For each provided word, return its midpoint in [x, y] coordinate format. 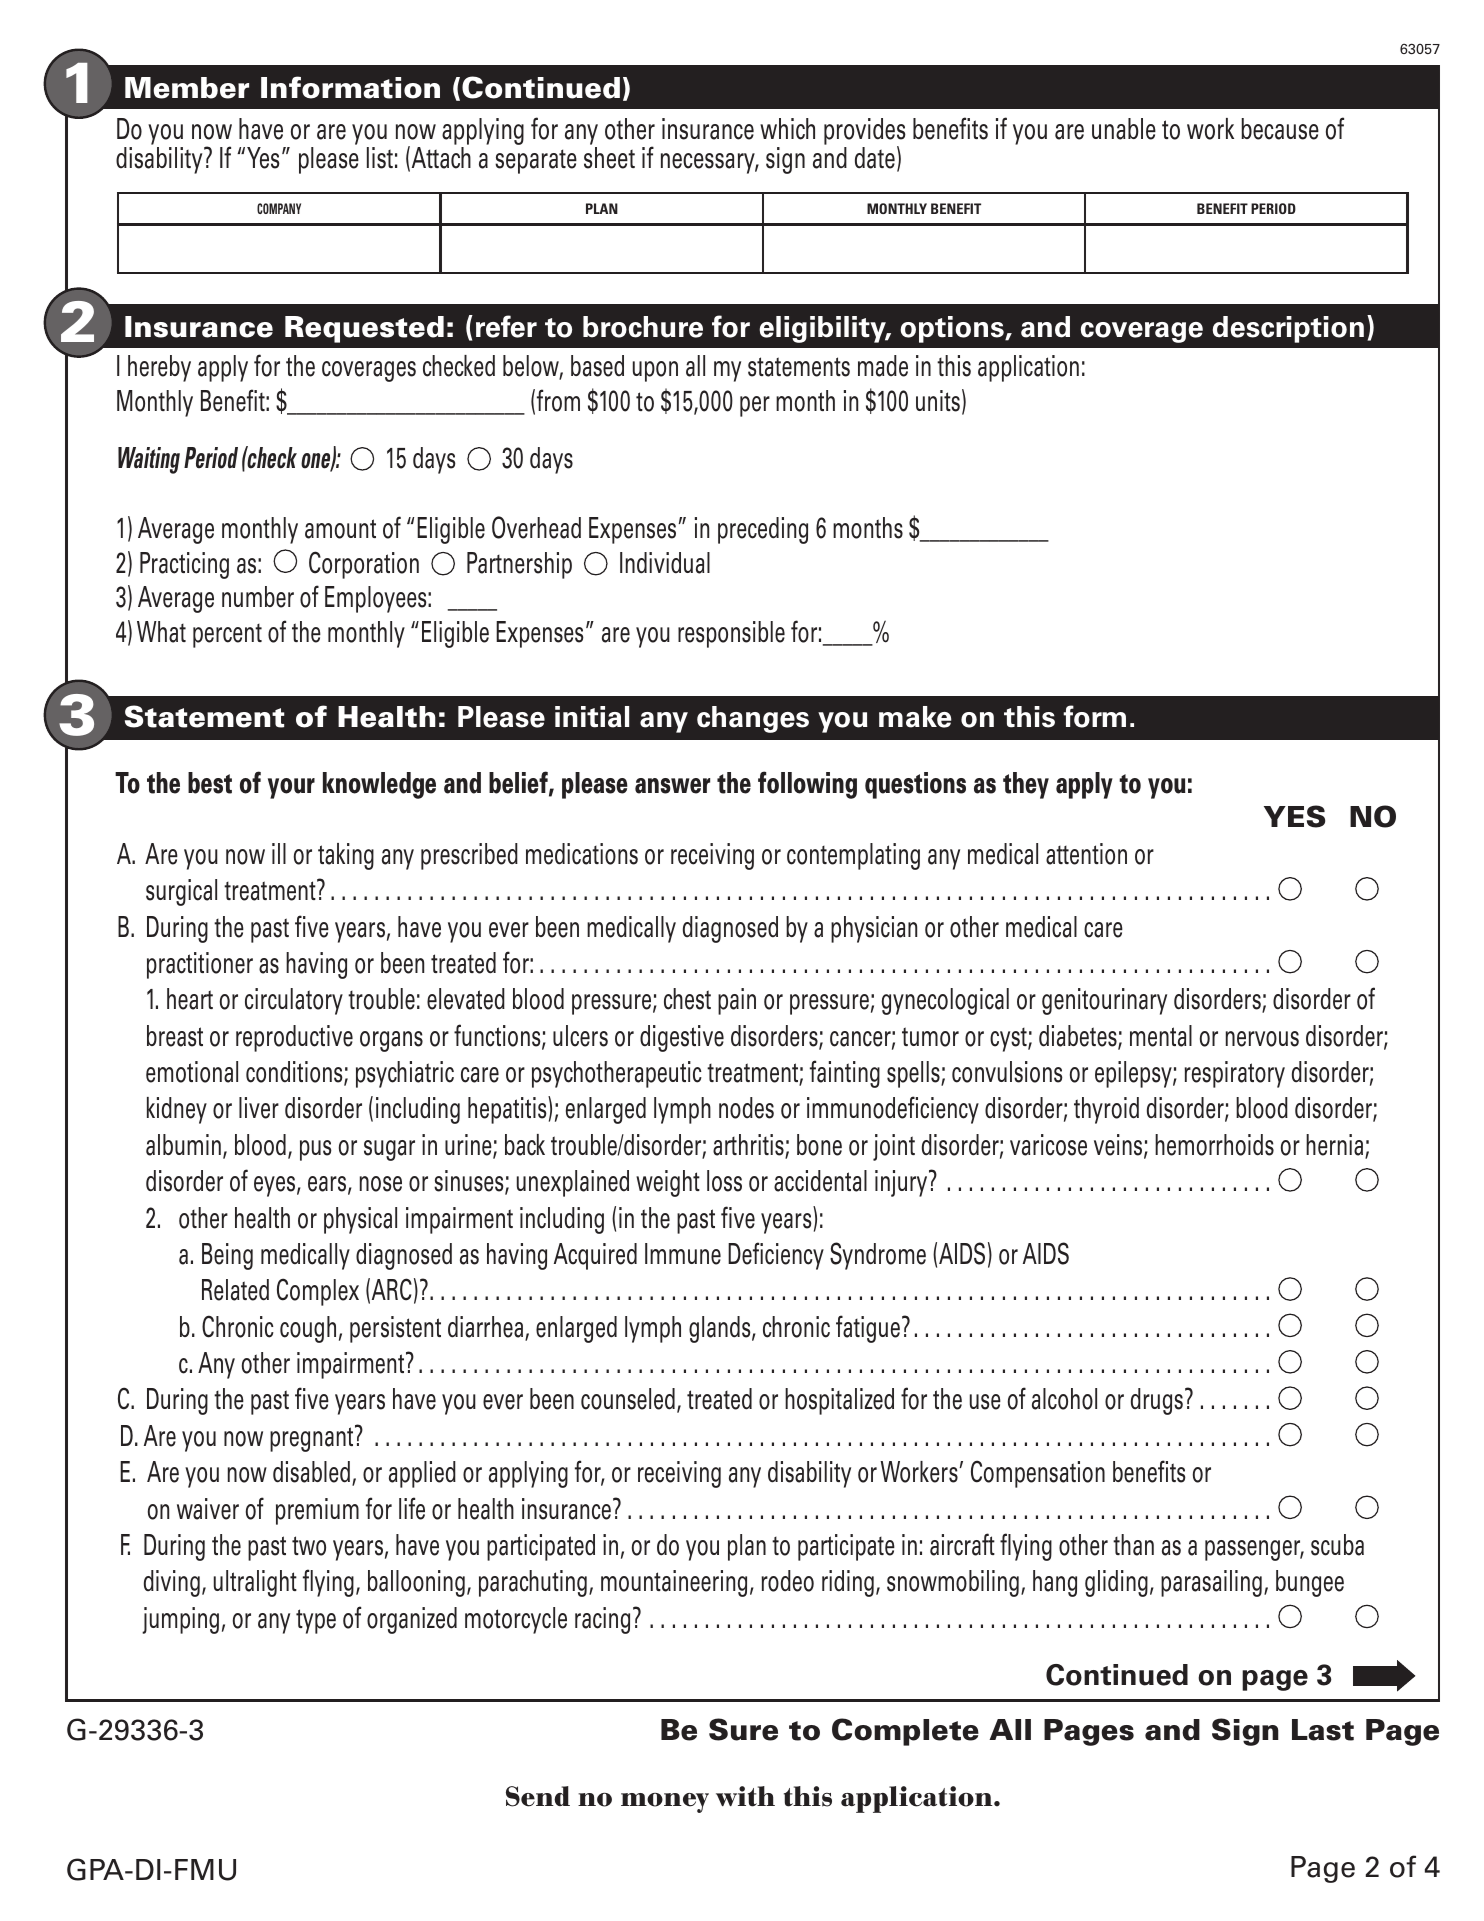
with [745, 1796]
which [787, 129]
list [380, 158]
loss [724, 1181]
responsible [731, 634]
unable [1124, 129]
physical [360, 1220]
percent [227, 636]
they [1026, 785]
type [316, 1621]
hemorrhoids [1214, 1145]
